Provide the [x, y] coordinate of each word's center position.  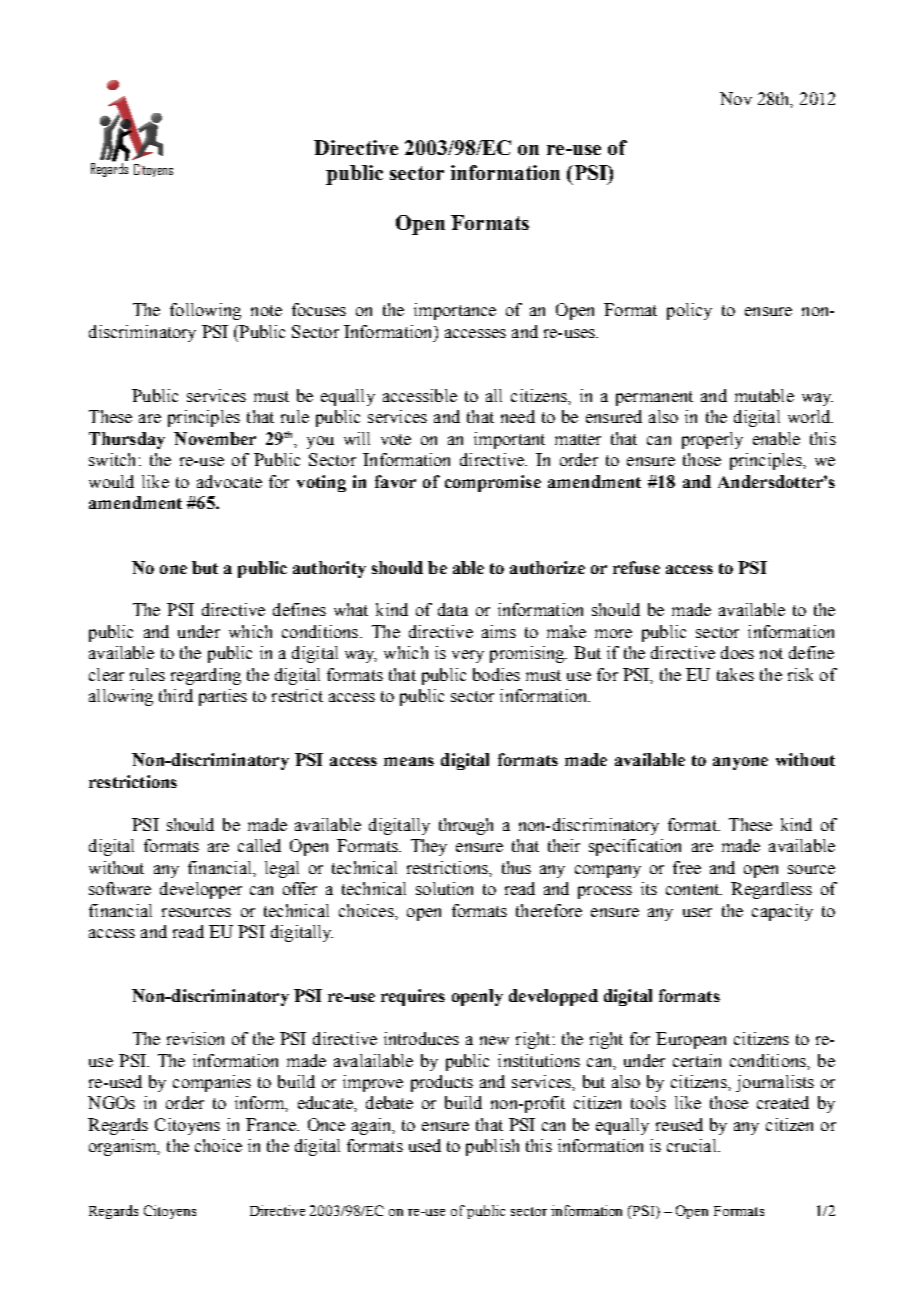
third [176, 695]
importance [455, 311]
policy [689, 311]
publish [492, 1147]
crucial [693, 1145]
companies [212, 1083]
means [409, 761]
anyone [740, 763]
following [205, 311]
